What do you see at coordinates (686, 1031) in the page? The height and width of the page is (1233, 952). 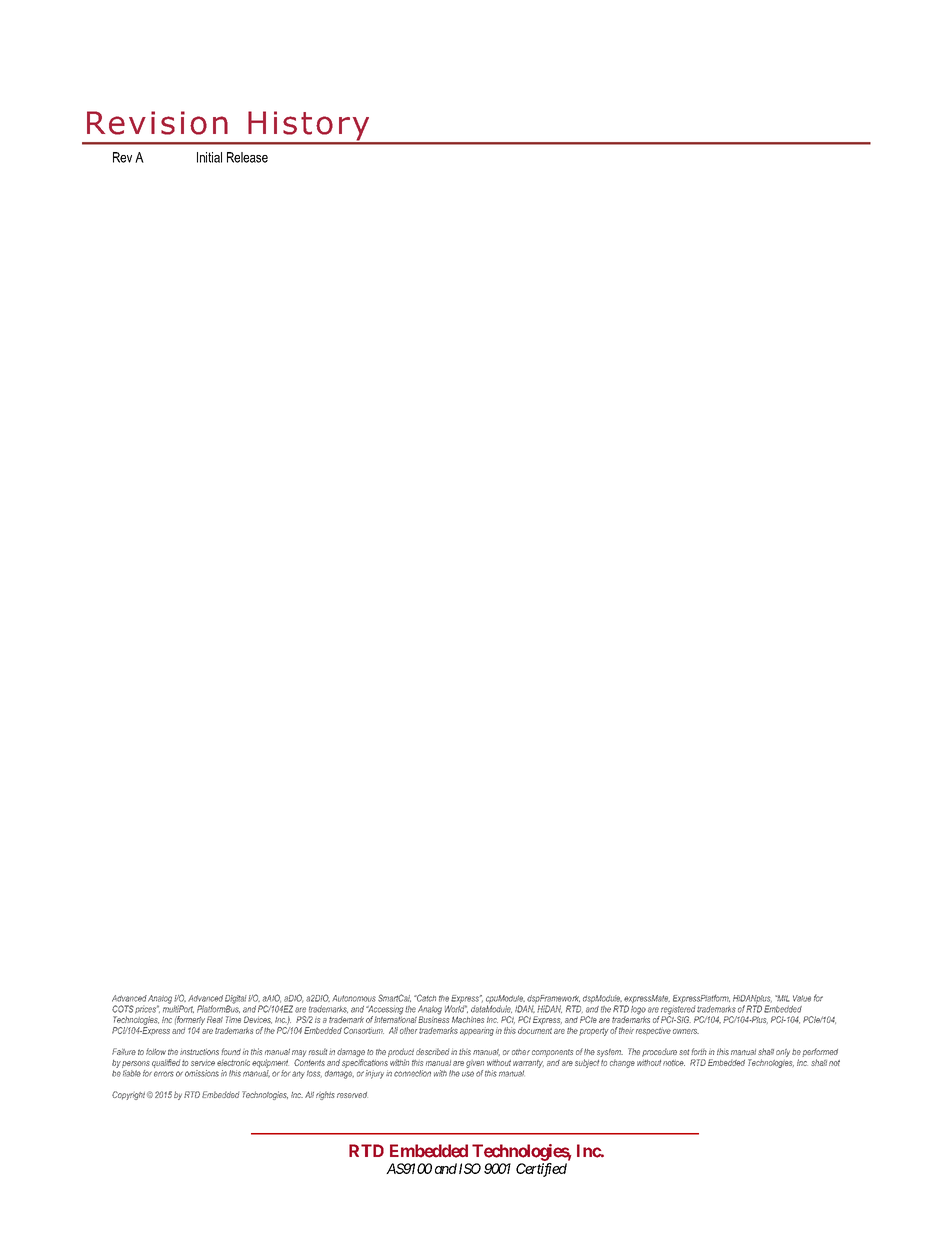 I see `owners` at bounding box center [686, 1031].
